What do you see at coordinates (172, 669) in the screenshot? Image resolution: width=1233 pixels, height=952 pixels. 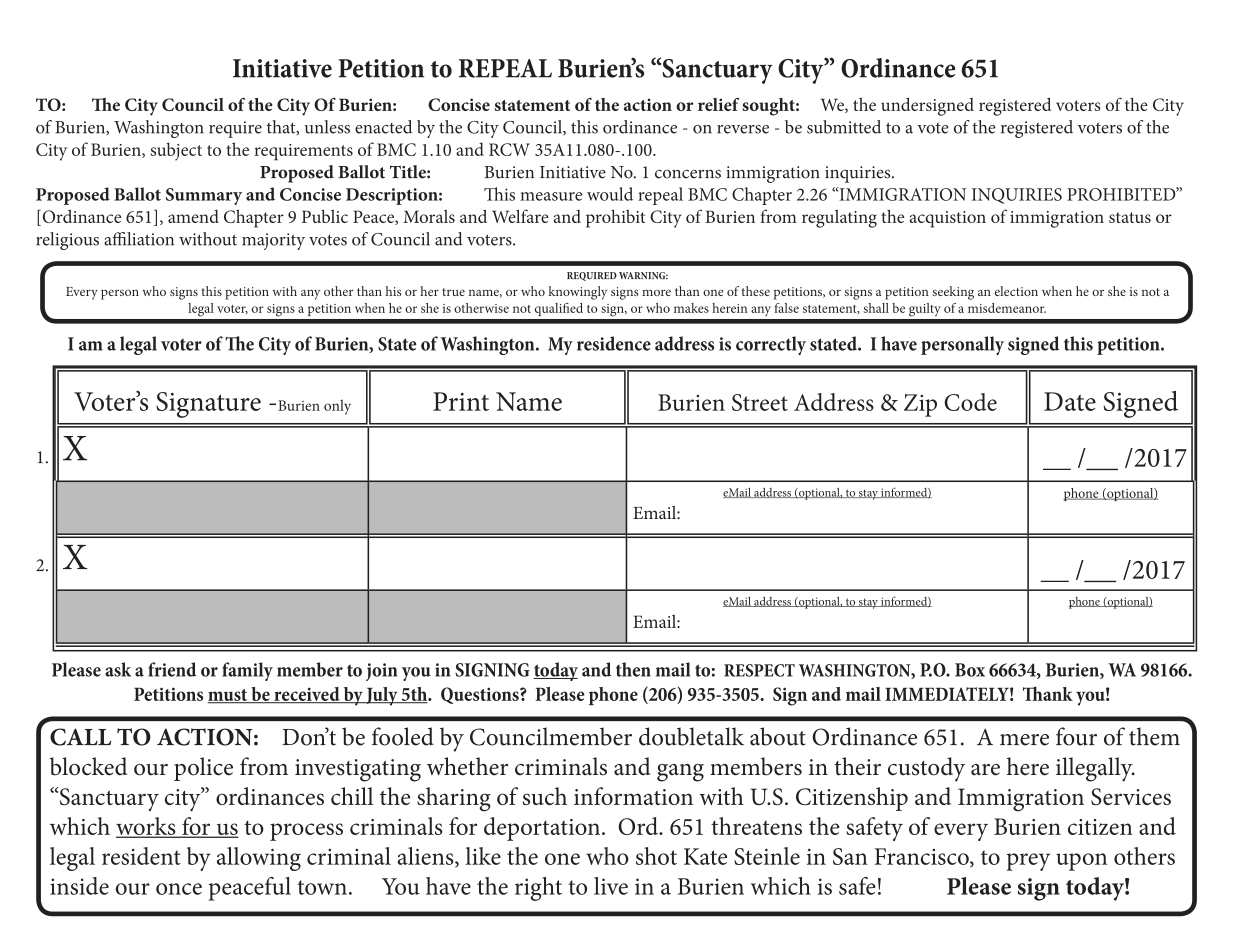 I see `friend` at bounding box center [172, 669].
